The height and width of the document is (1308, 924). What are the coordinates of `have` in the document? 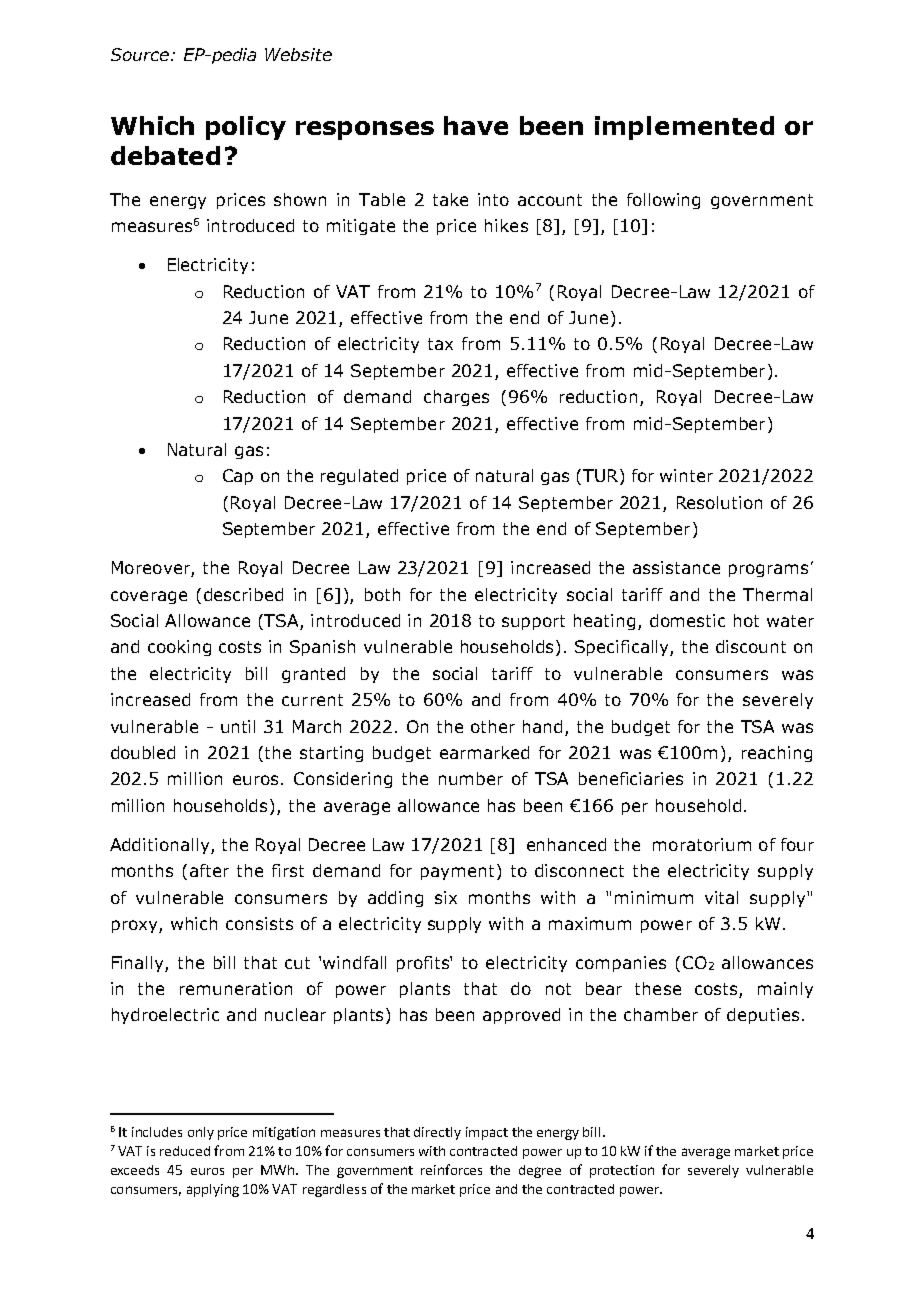 It's located at (476, 125).
